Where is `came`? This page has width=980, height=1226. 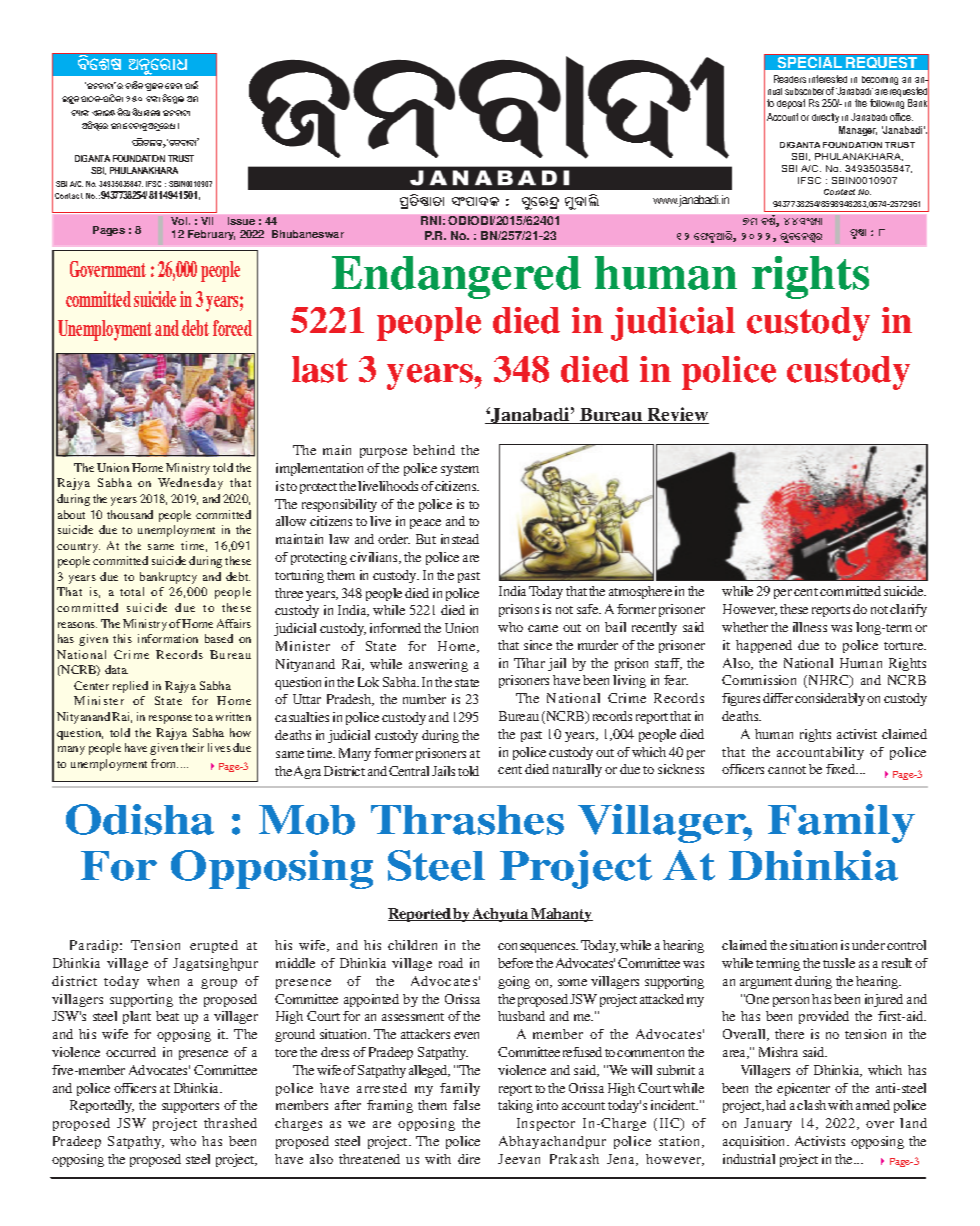 came is located at coordinates (543, 628).
